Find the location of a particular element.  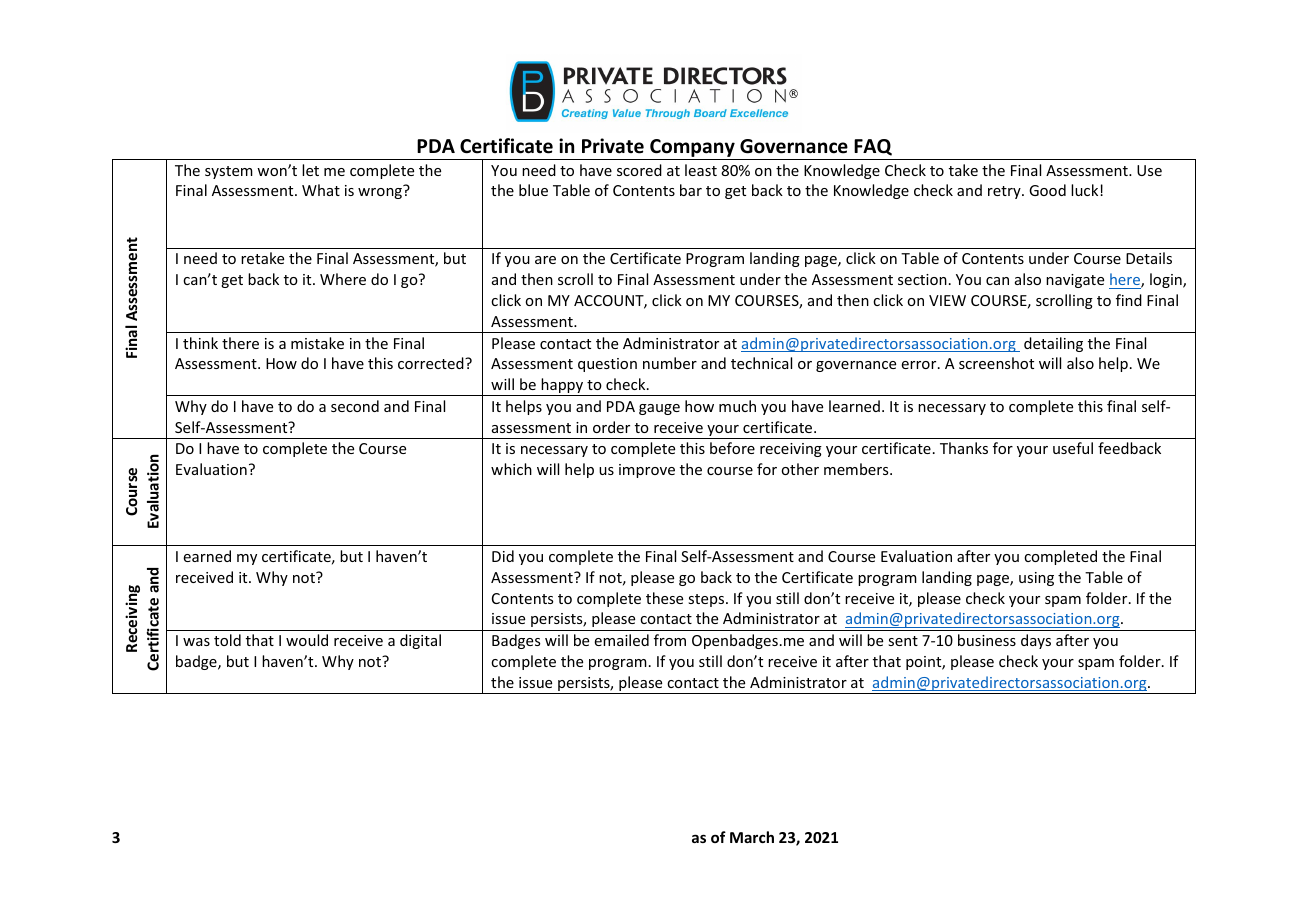

number is located at coordinates (670, 363).
